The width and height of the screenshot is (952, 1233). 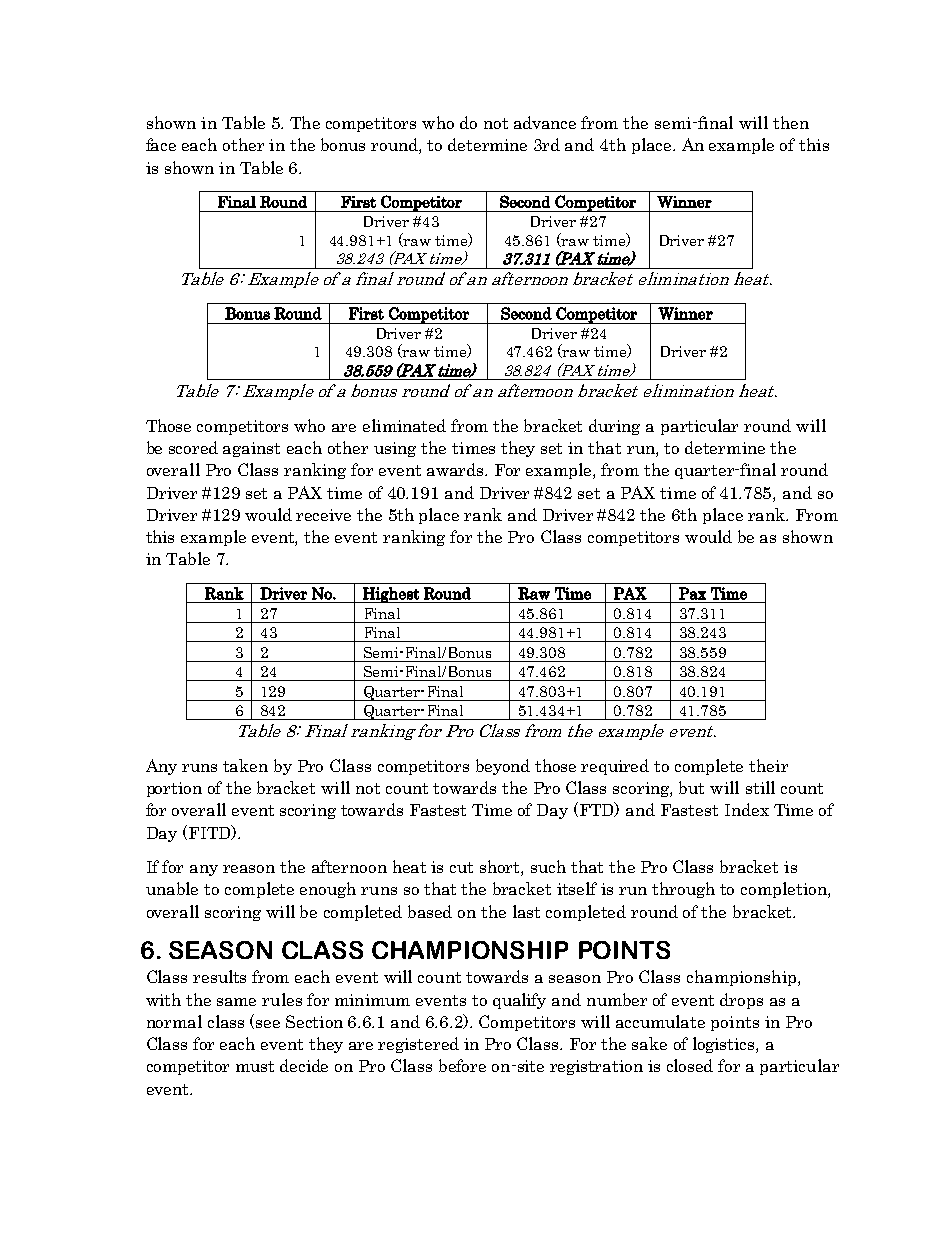 I want to click on before, so click(x=462, y=1065).
